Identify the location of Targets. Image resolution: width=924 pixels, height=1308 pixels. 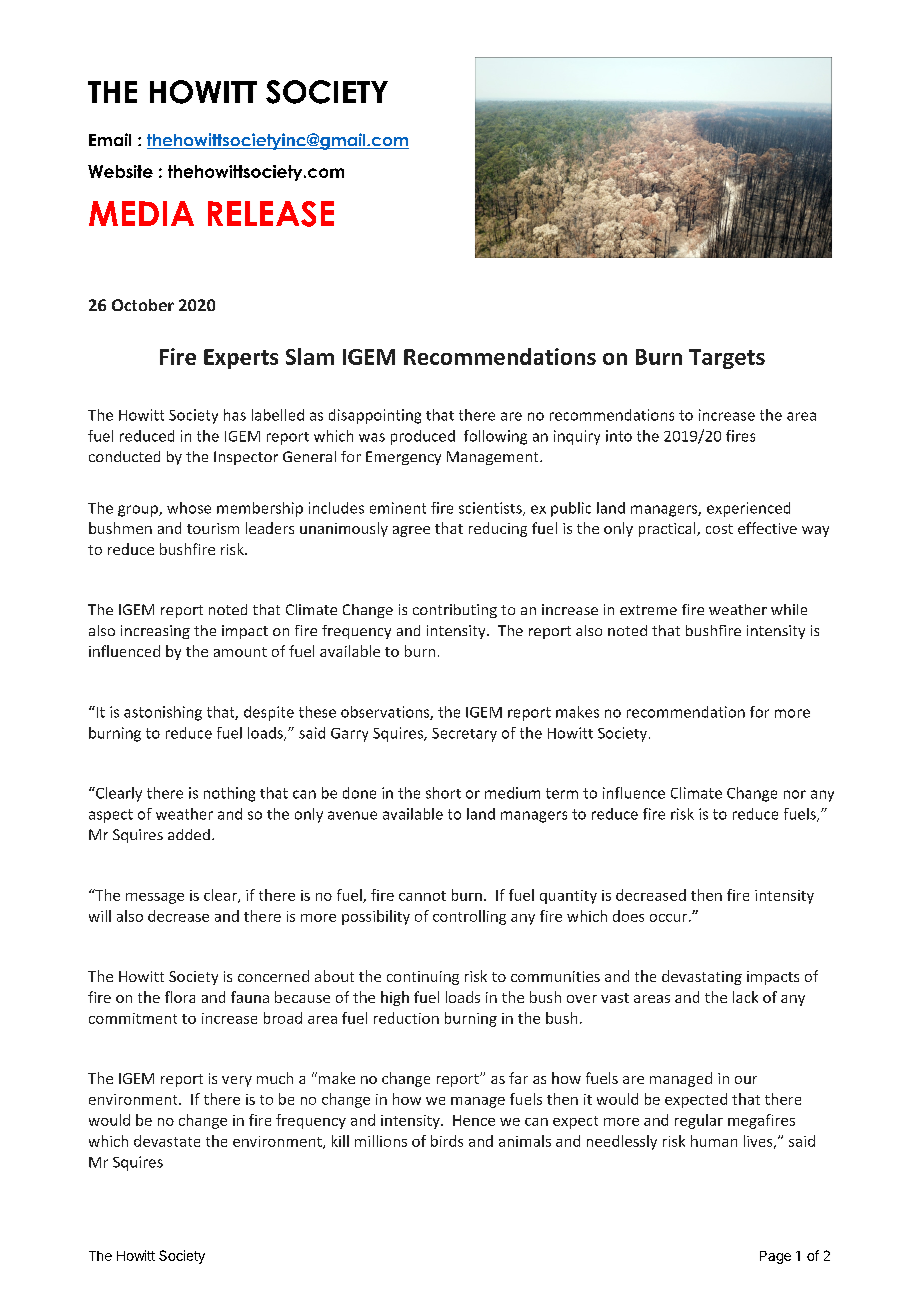
(727, 359).
